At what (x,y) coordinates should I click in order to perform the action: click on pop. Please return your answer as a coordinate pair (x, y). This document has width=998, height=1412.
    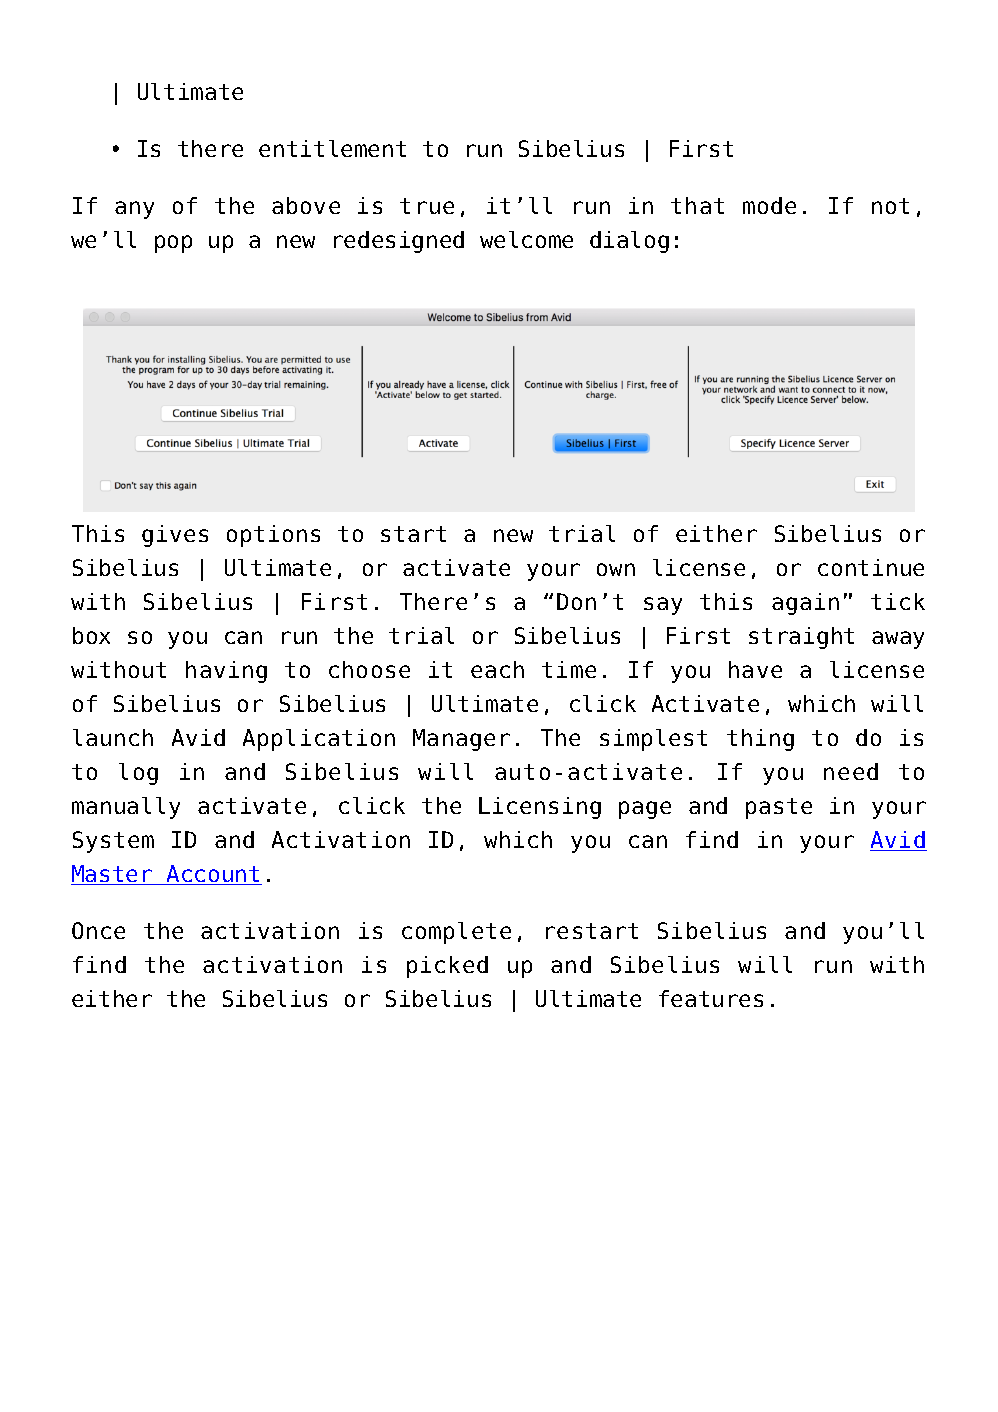
    Looking at the image, I should click on (173, 244).
